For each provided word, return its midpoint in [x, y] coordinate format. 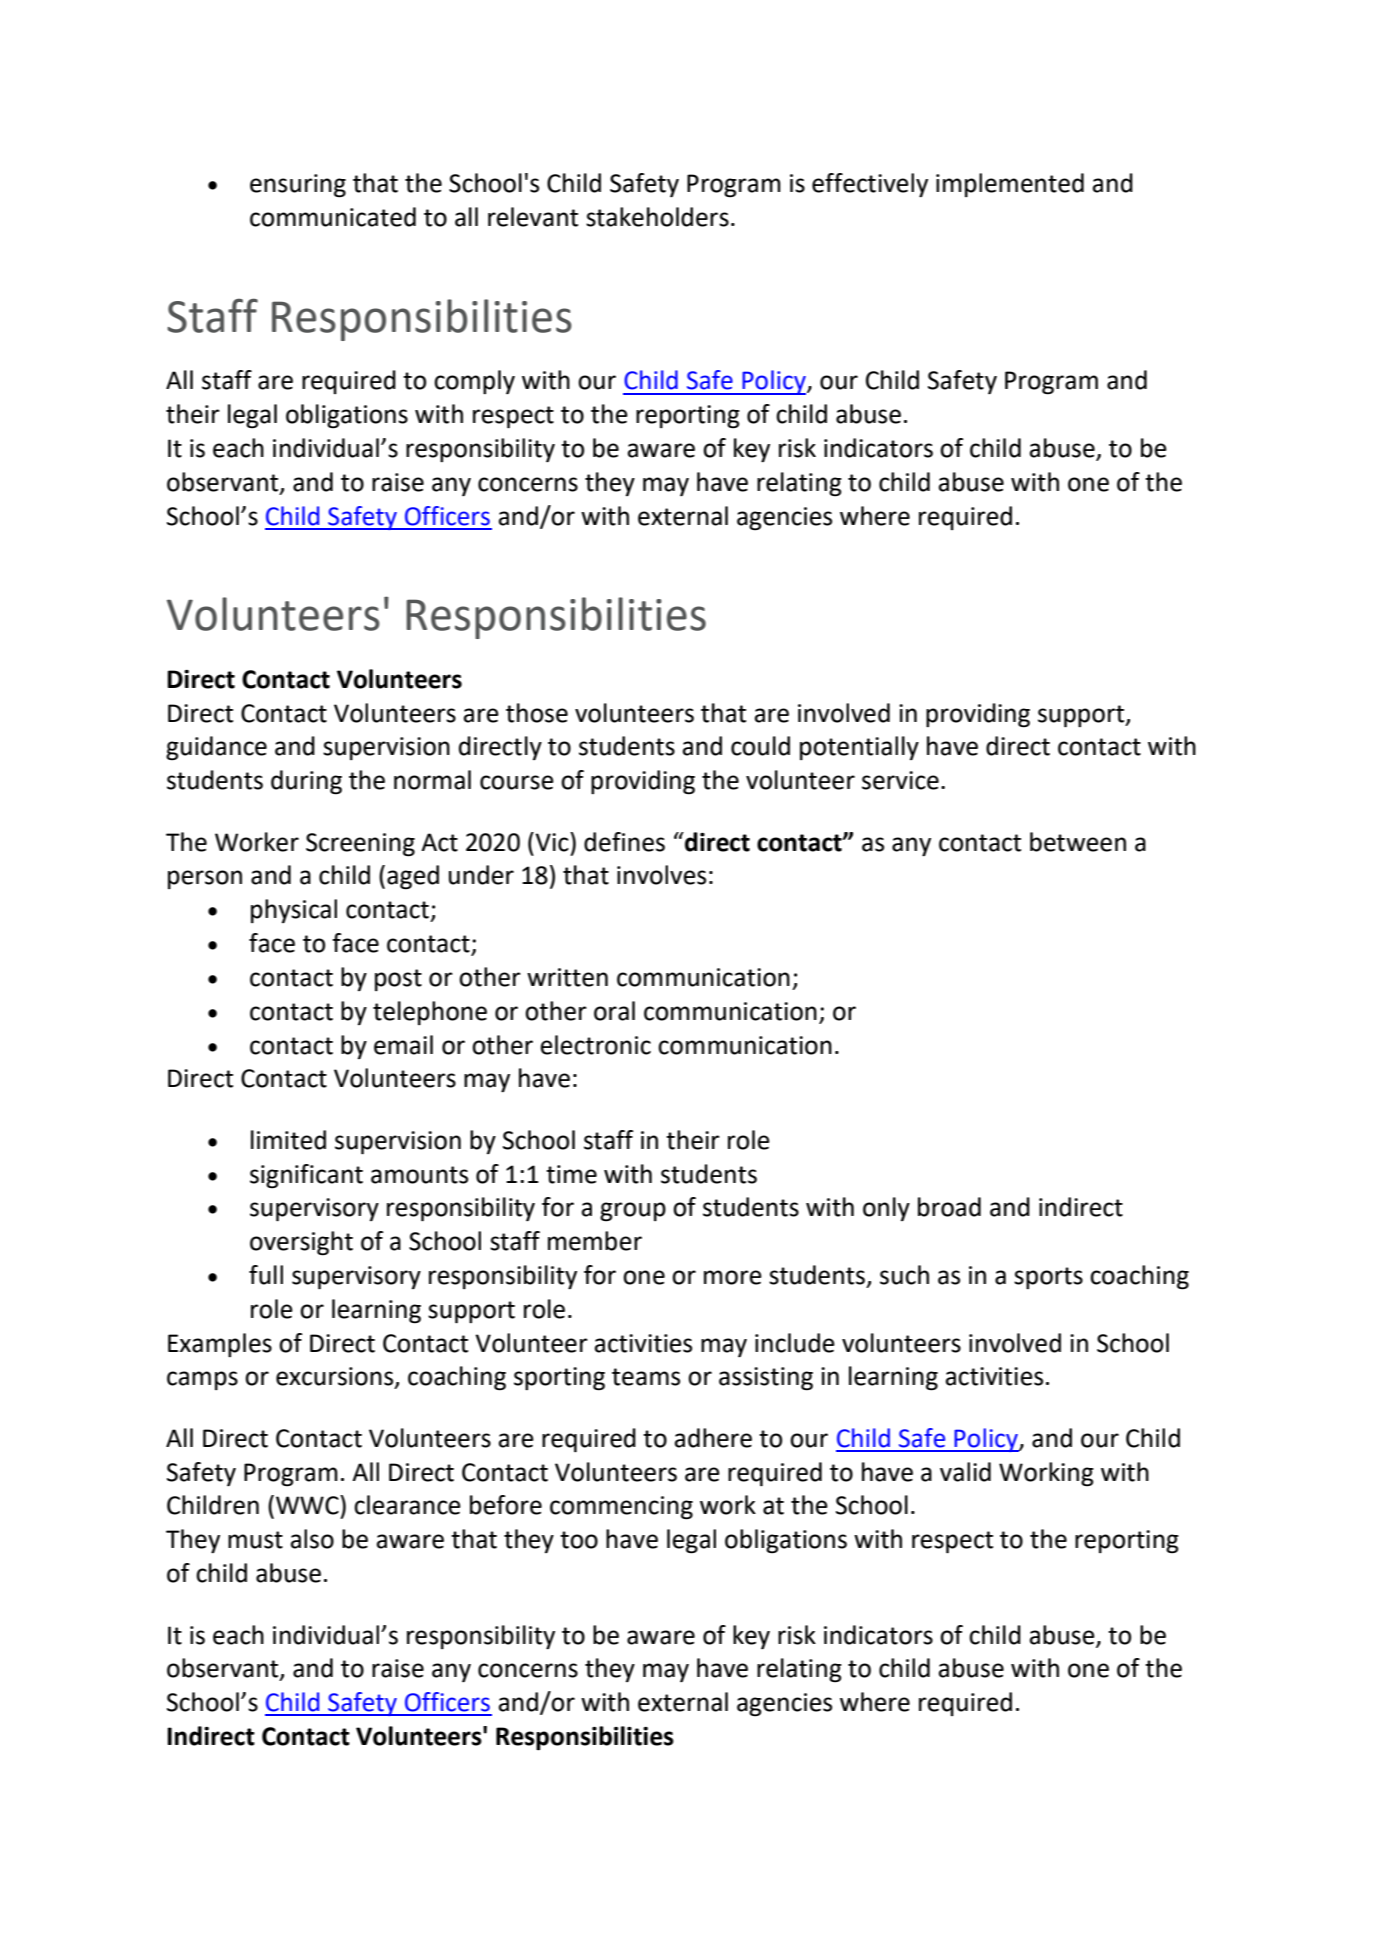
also [312, 1539]
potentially [859, 748]
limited [288, 1140]
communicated [333, 217]
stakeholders [657, 217]
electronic [595, 1045]
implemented [1010, 185]
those [537, 713]
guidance [216, 748]
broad [949, 1207]
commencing [621, 1508]
